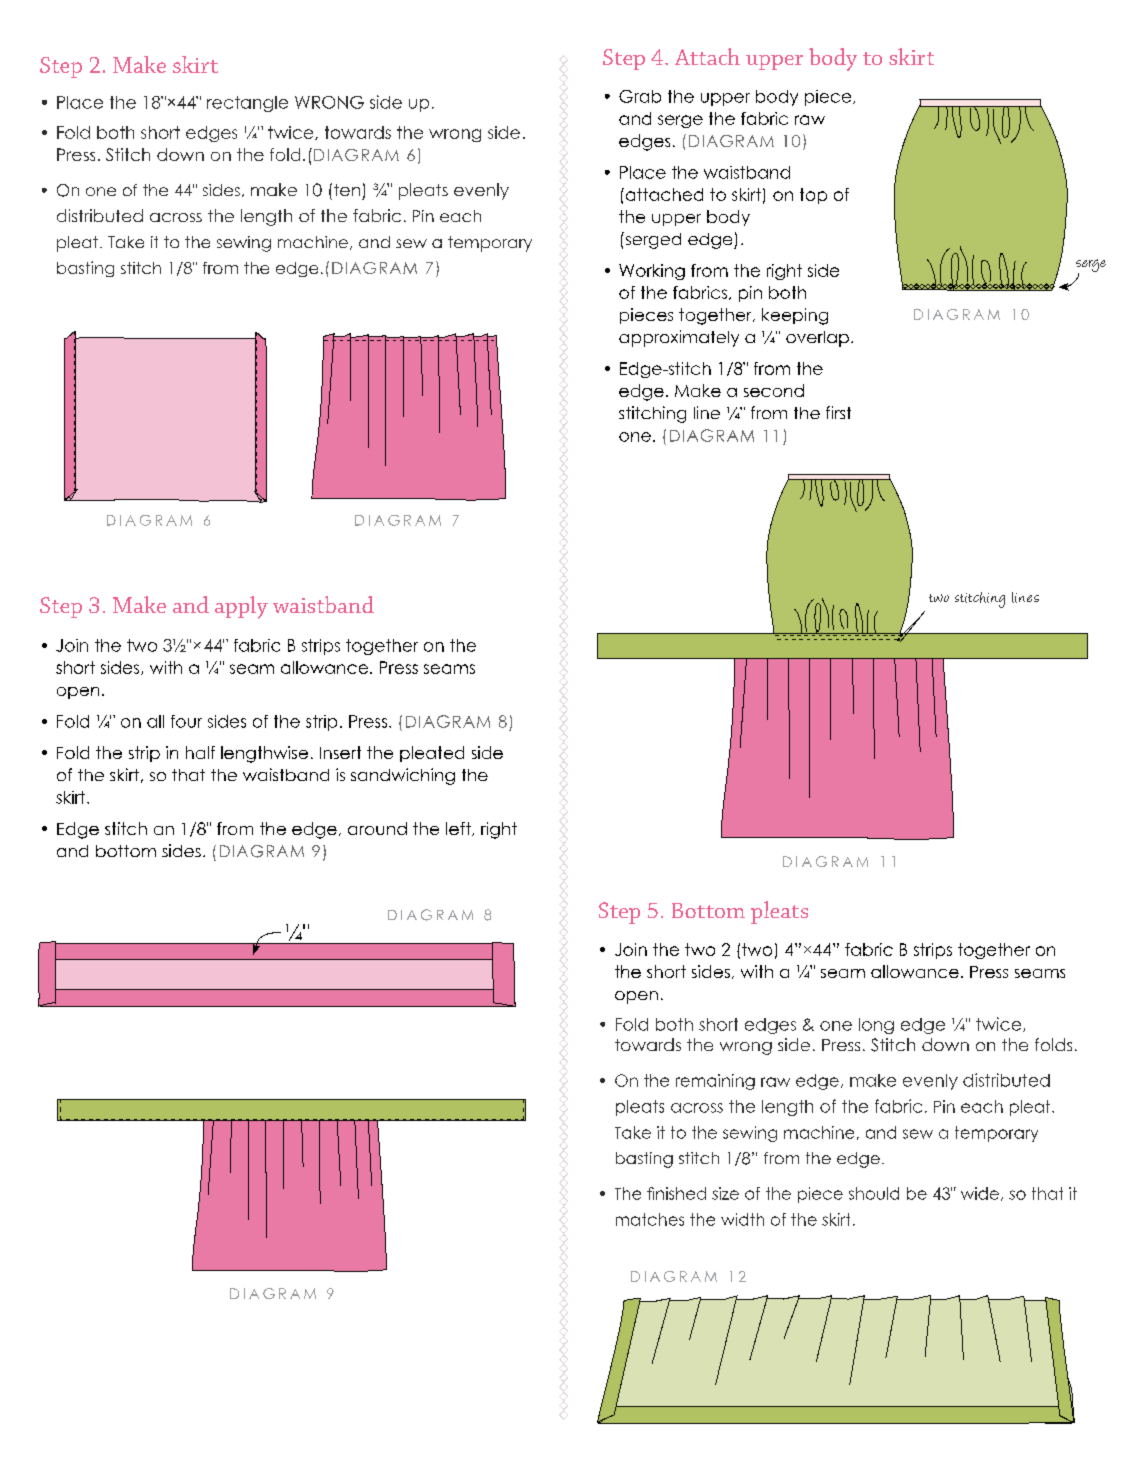  Describe the element at coordinates (813, 196) in the screenshot. I see `top` at that location.
